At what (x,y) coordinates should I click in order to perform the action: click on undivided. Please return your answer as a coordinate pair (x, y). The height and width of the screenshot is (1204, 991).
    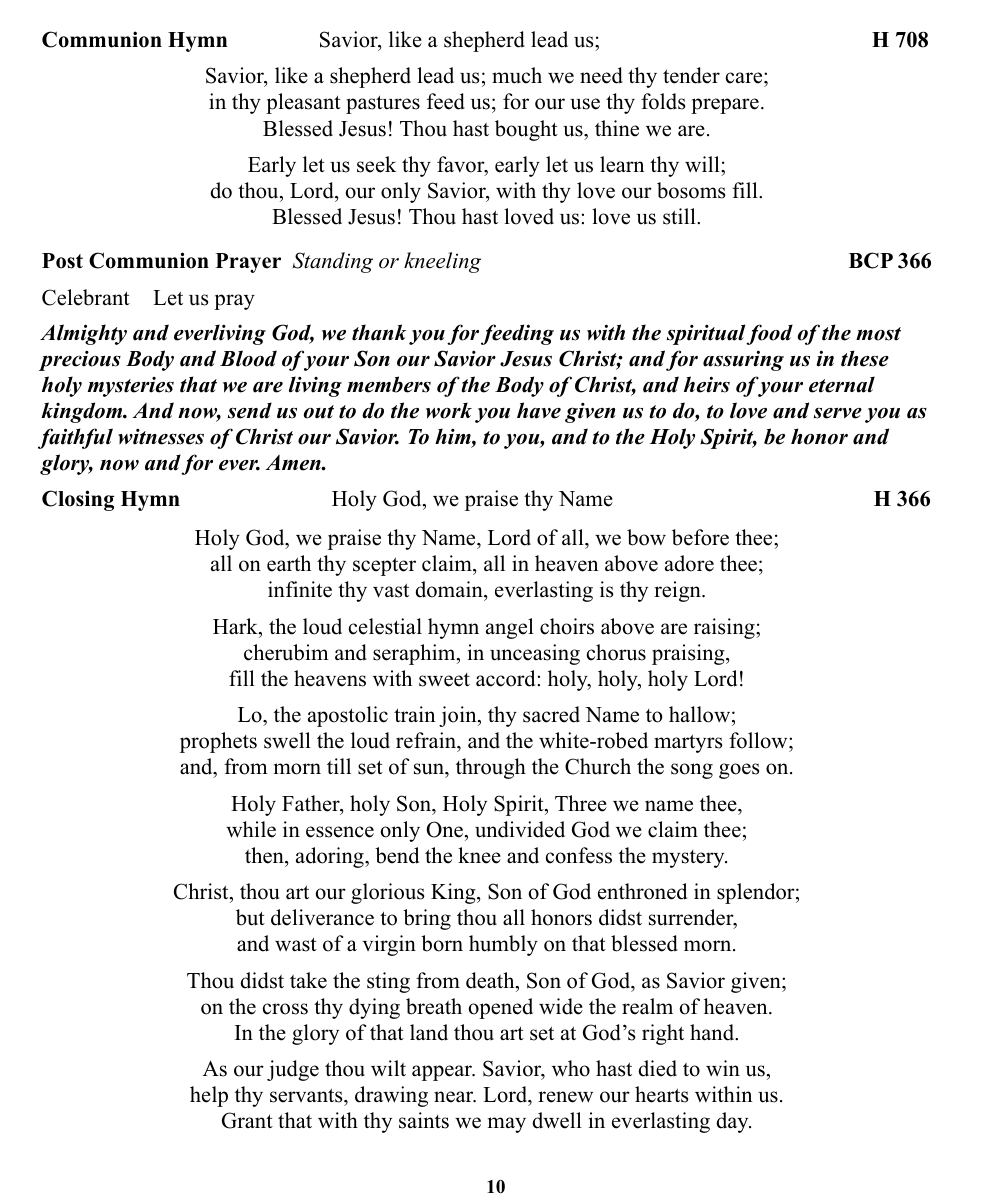
    Looking at the image, I should click on (520, 829).
